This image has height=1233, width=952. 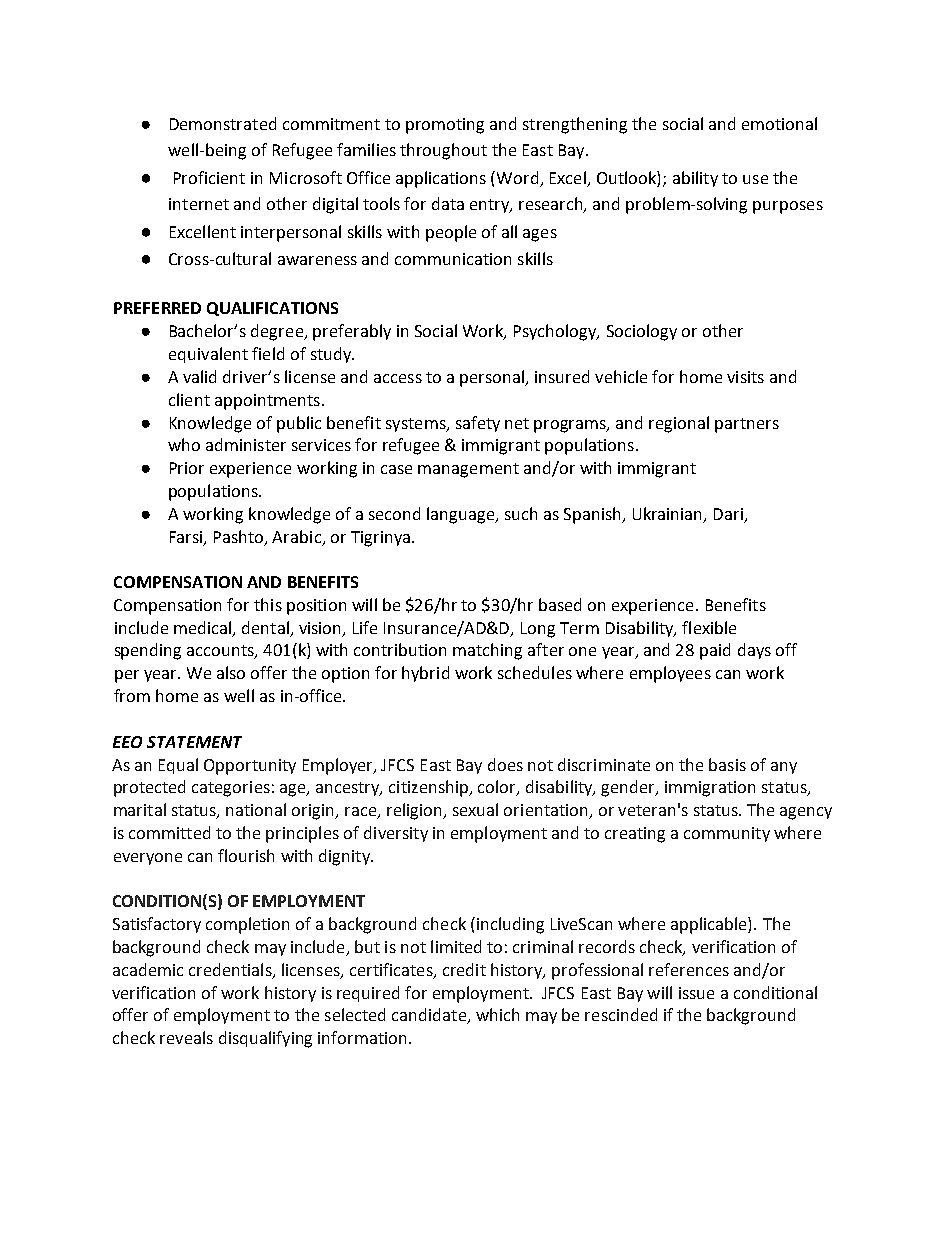 I want to click on reveals, so click(x=186, y=1037).
